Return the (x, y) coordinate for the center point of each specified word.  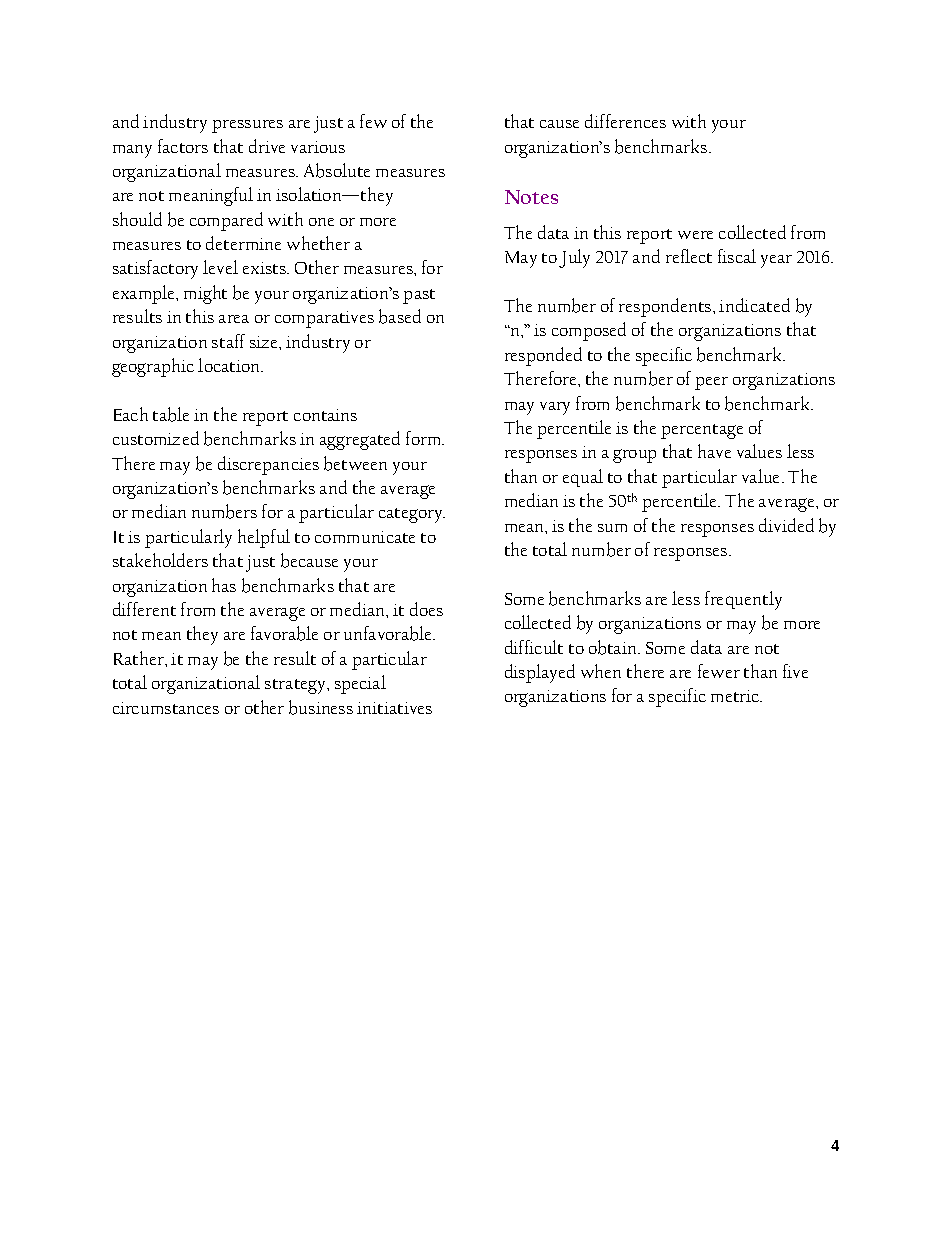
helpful (264, 538)
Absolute (337, 170)
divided (786, 525)
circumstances (166, 708)
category (412, 515)
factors (183, 146)
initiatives (394, 708)
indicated (754, 305)
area (234, 319)
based (400, 316)
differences (625, 121)
